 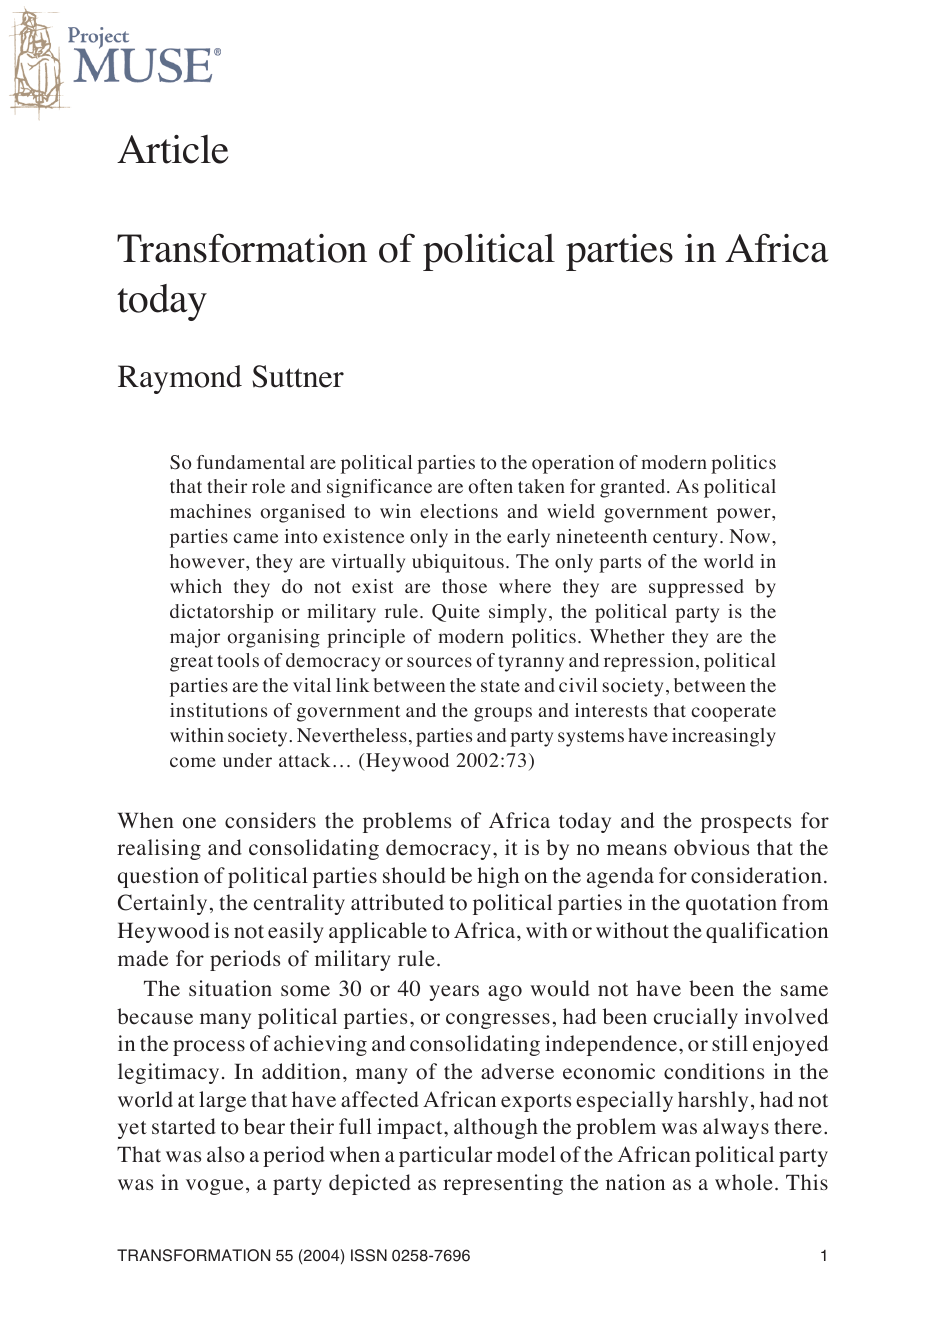 What do you see at coordinates (634, 488) in the screenshot?
I see `granted` at bounding box center [634, 488].
